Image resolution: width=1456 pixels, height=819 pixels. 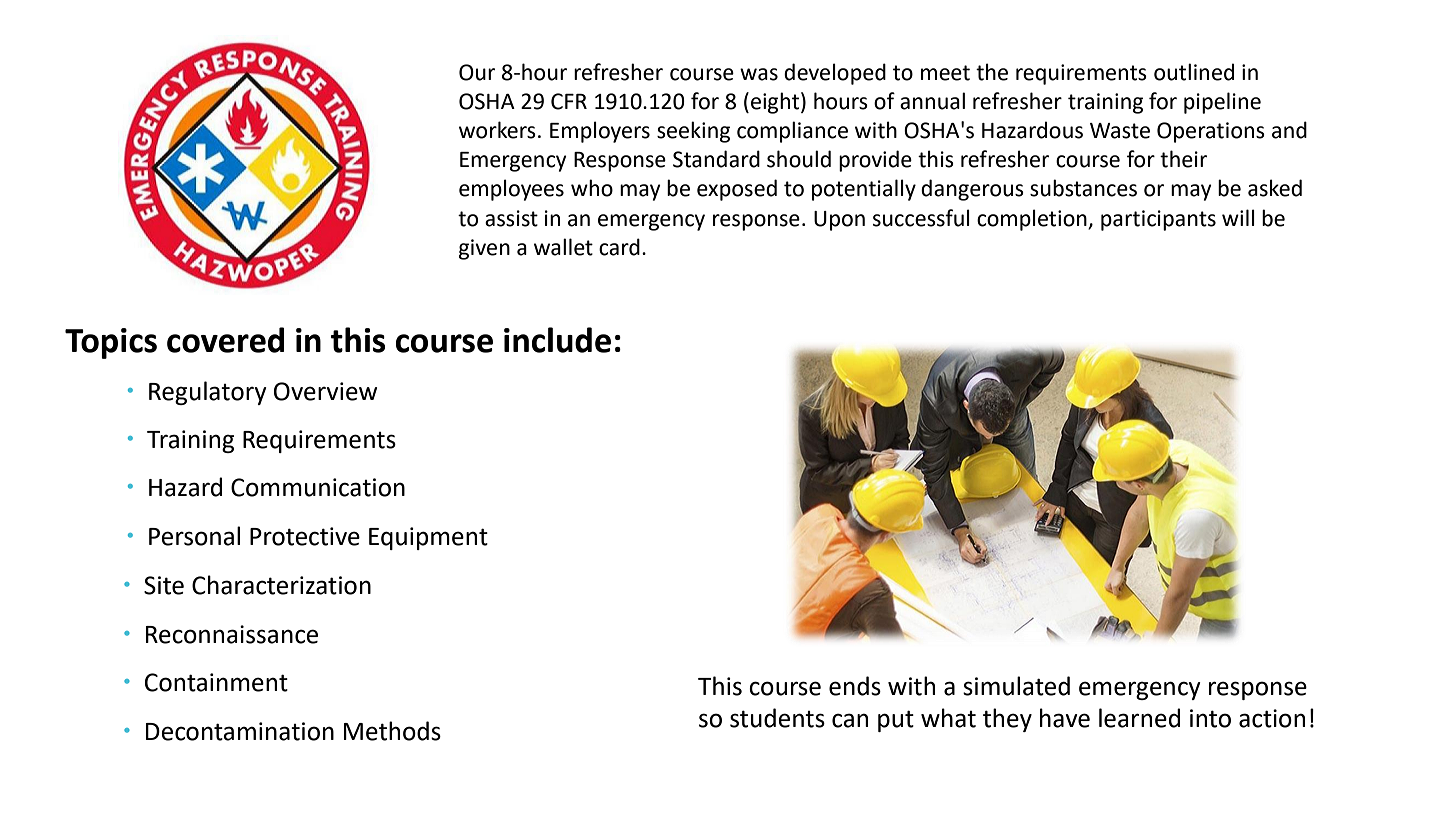 What do you see at coordinates (305, 536) in the screenshot?
I see `Protective` at bounding box center [305, 536].
